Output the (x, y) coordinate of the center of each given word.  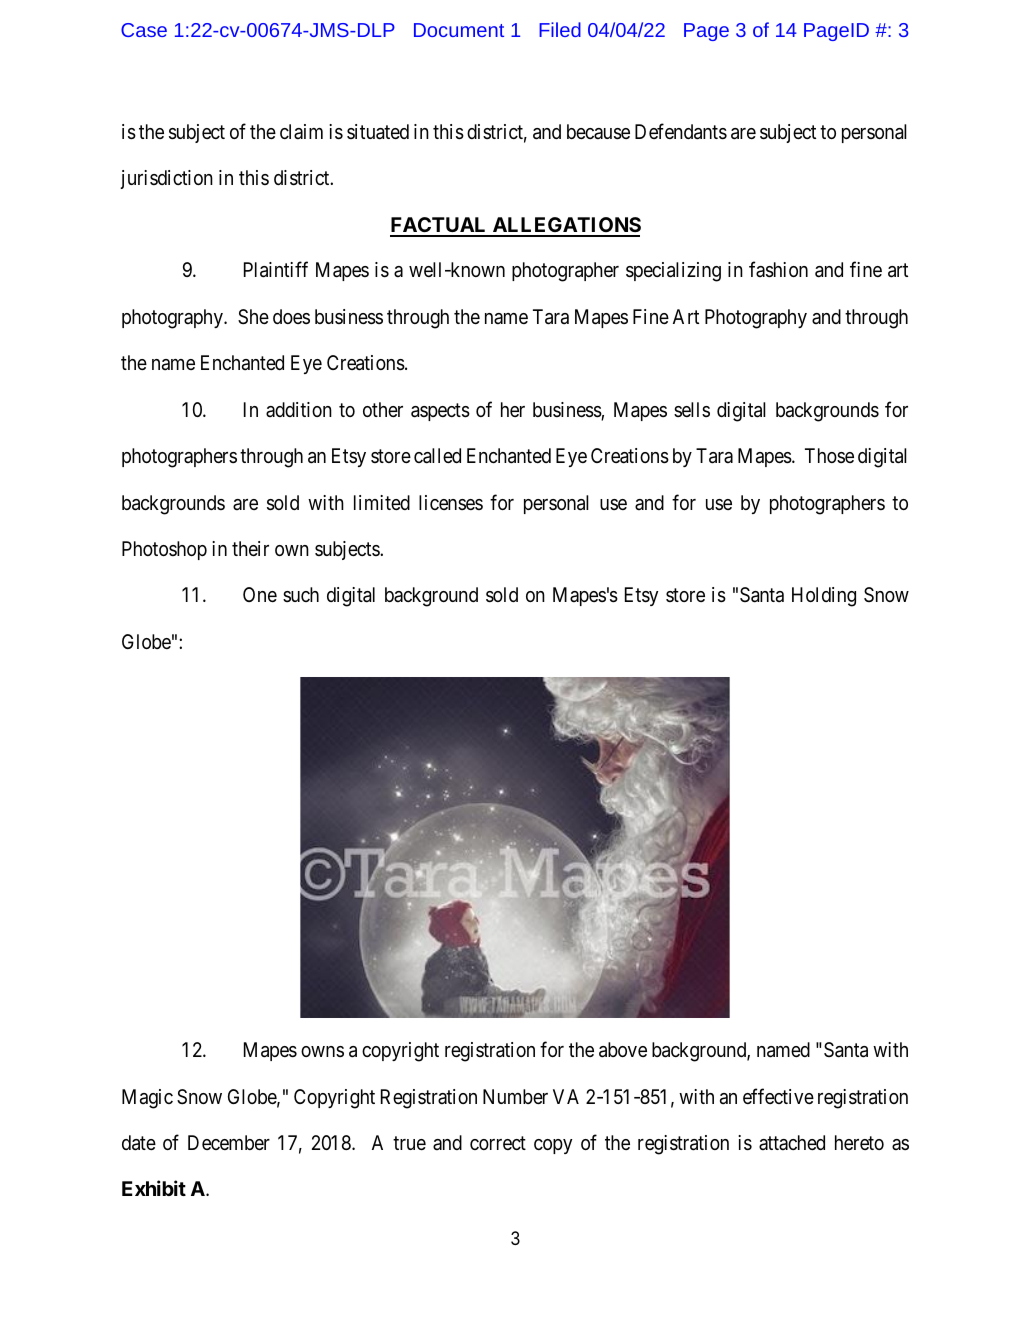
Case (144, 30)
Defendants (681, 131)
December (229, 1142)
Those (829, 455)
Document (459, 30)
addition (299, 409)
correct (498, 1143)
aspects (440, 412)
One (260, 594)
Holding (824, 597)
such (301, 594)
